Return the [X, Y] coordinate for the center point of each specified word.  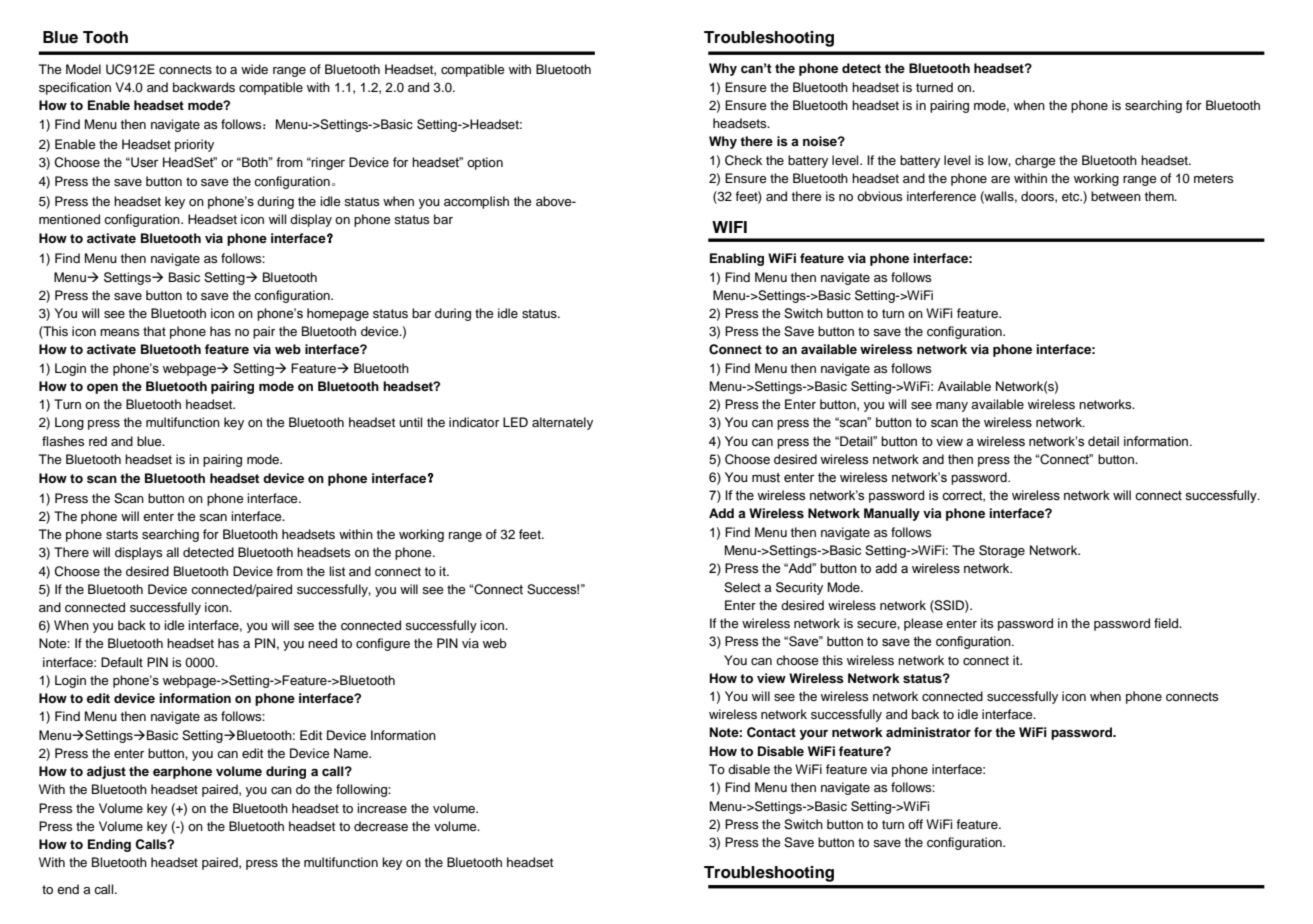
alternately [562, 423]
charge [1035, 161]
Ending [109, 845]
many [952, 407]
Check [743, 160]
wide [254, 69]
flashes [63, 441]
